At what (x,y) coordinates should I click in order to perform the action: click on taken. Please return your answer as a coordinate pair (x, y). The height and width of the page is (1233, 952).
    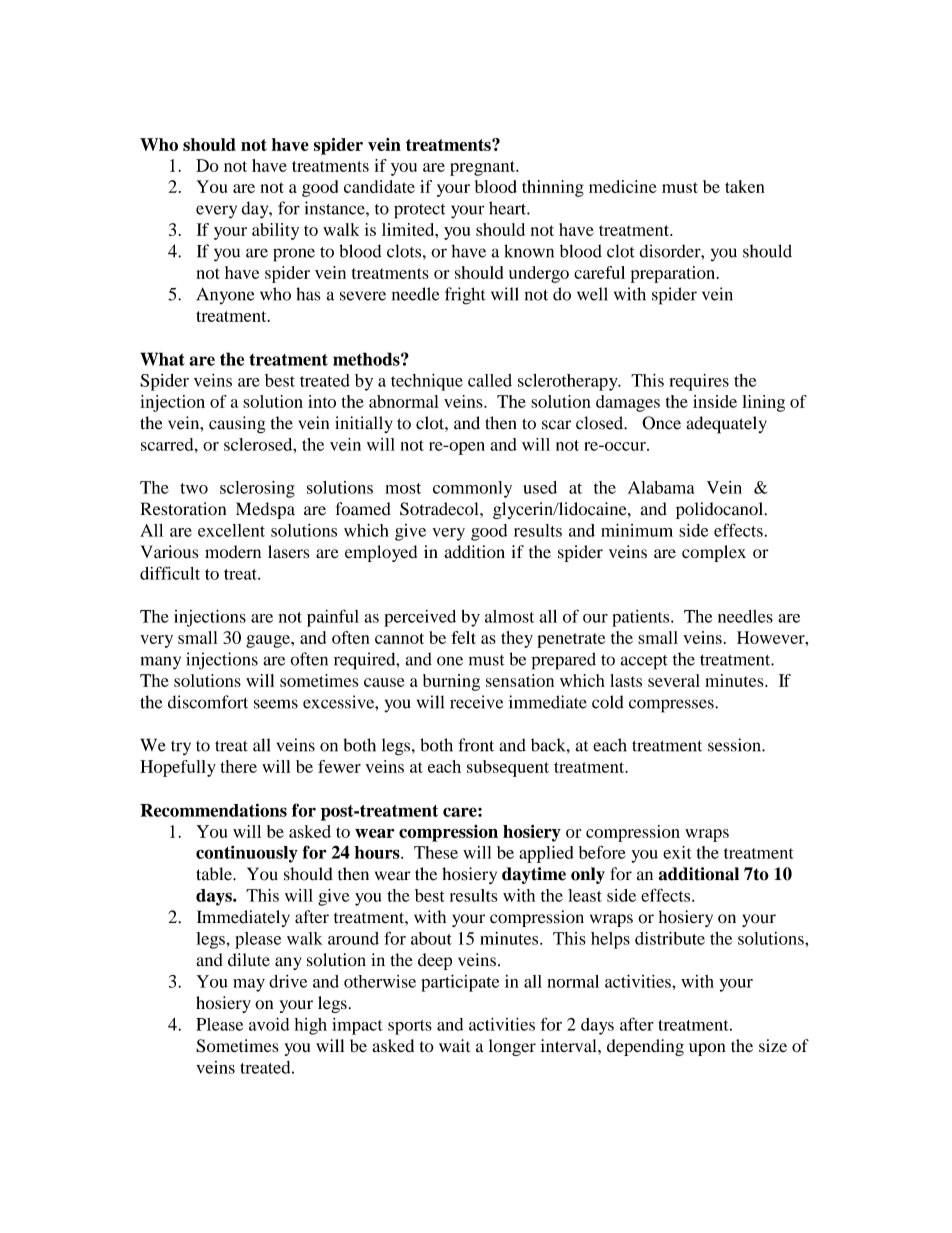
    Looking at the image, I should click on (745, 186).
